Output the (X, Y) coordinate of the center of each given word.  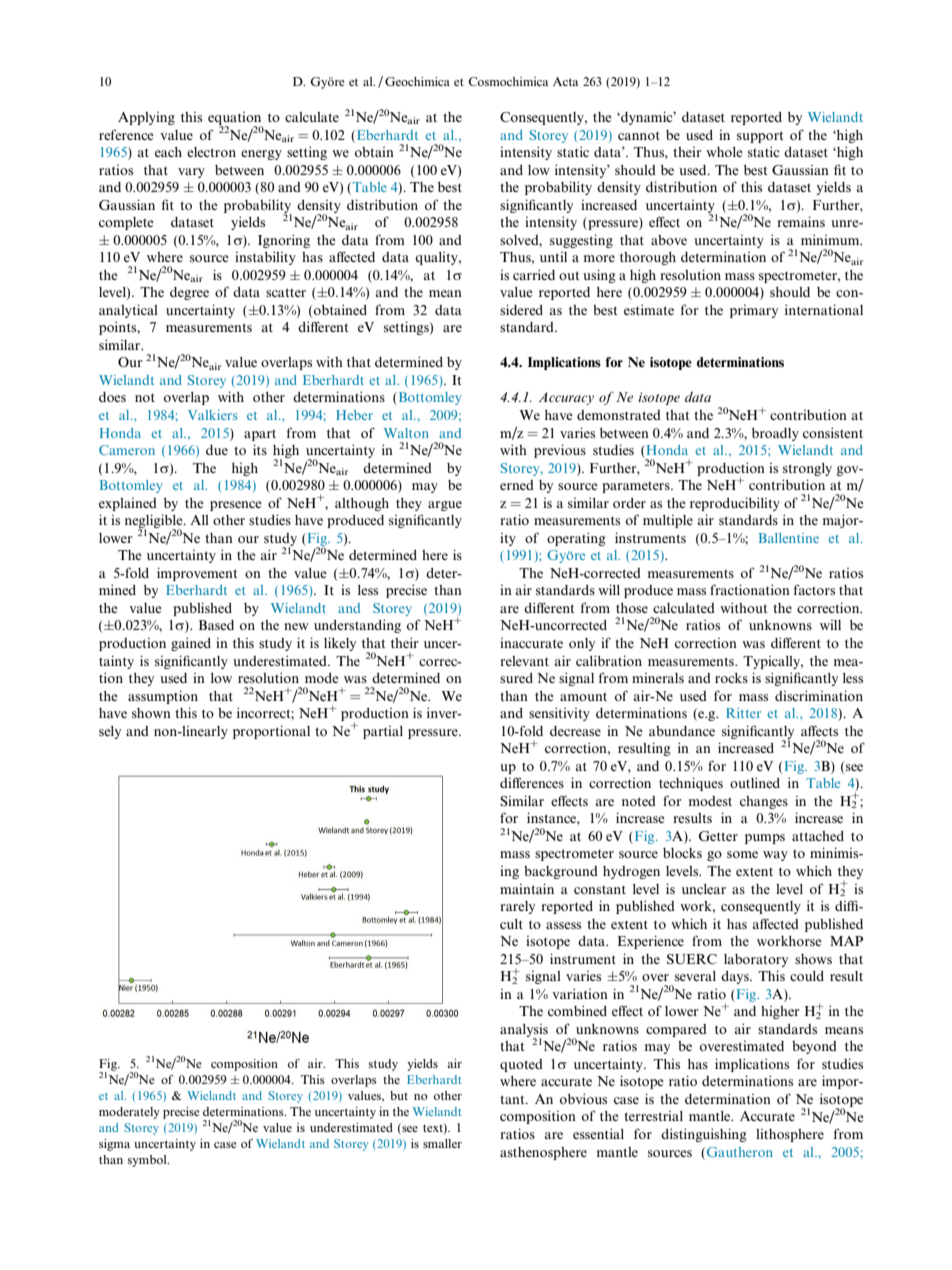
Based (216, 625)
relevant (524, 661)
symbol (148, 1161)
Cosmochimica (508, 81)
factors (814, 589)
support (760, 137)
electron (211, 152)
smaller (442, 1143)
